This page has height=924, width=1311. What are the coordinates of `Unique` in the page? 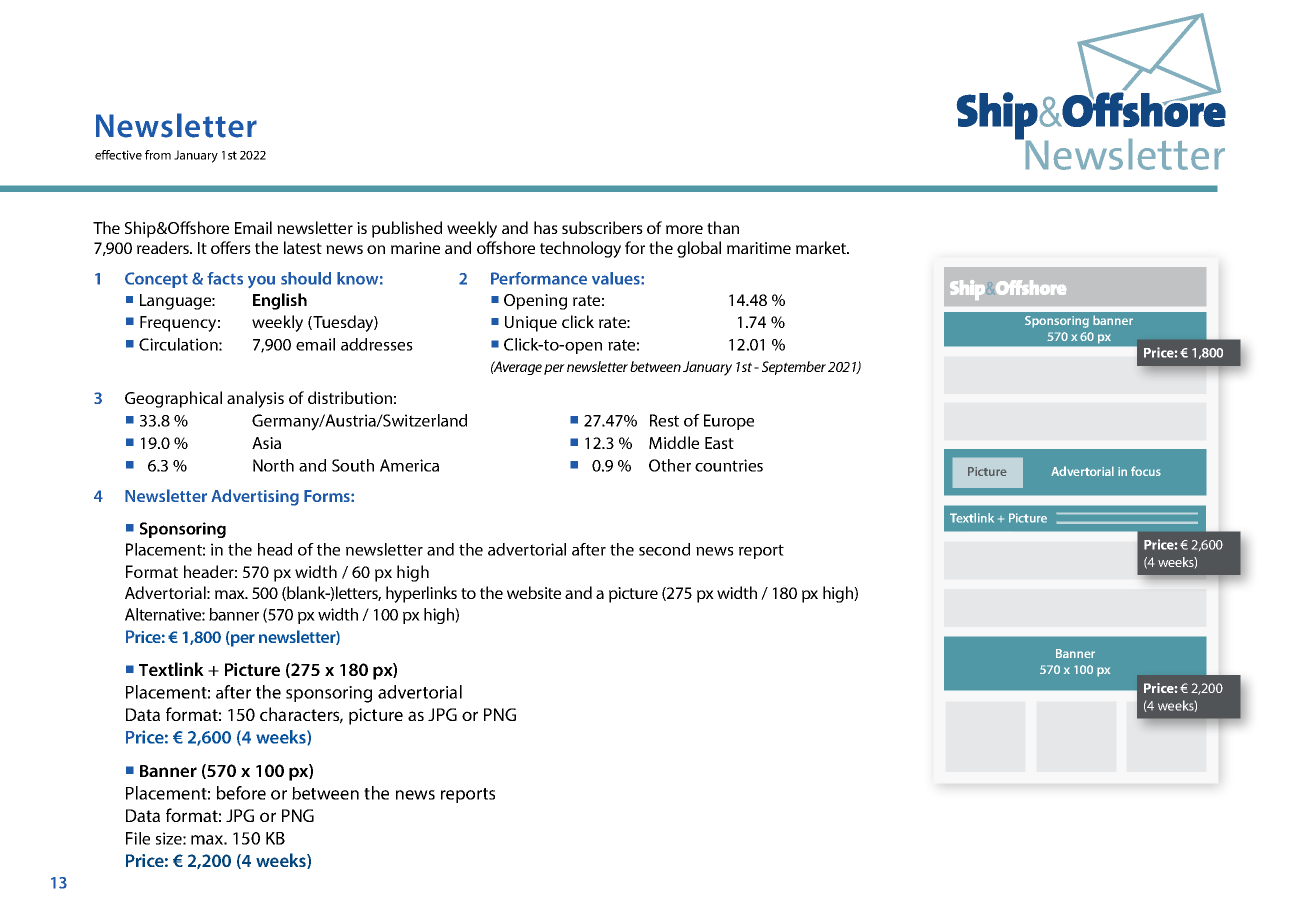 It's located at (531, 324).
